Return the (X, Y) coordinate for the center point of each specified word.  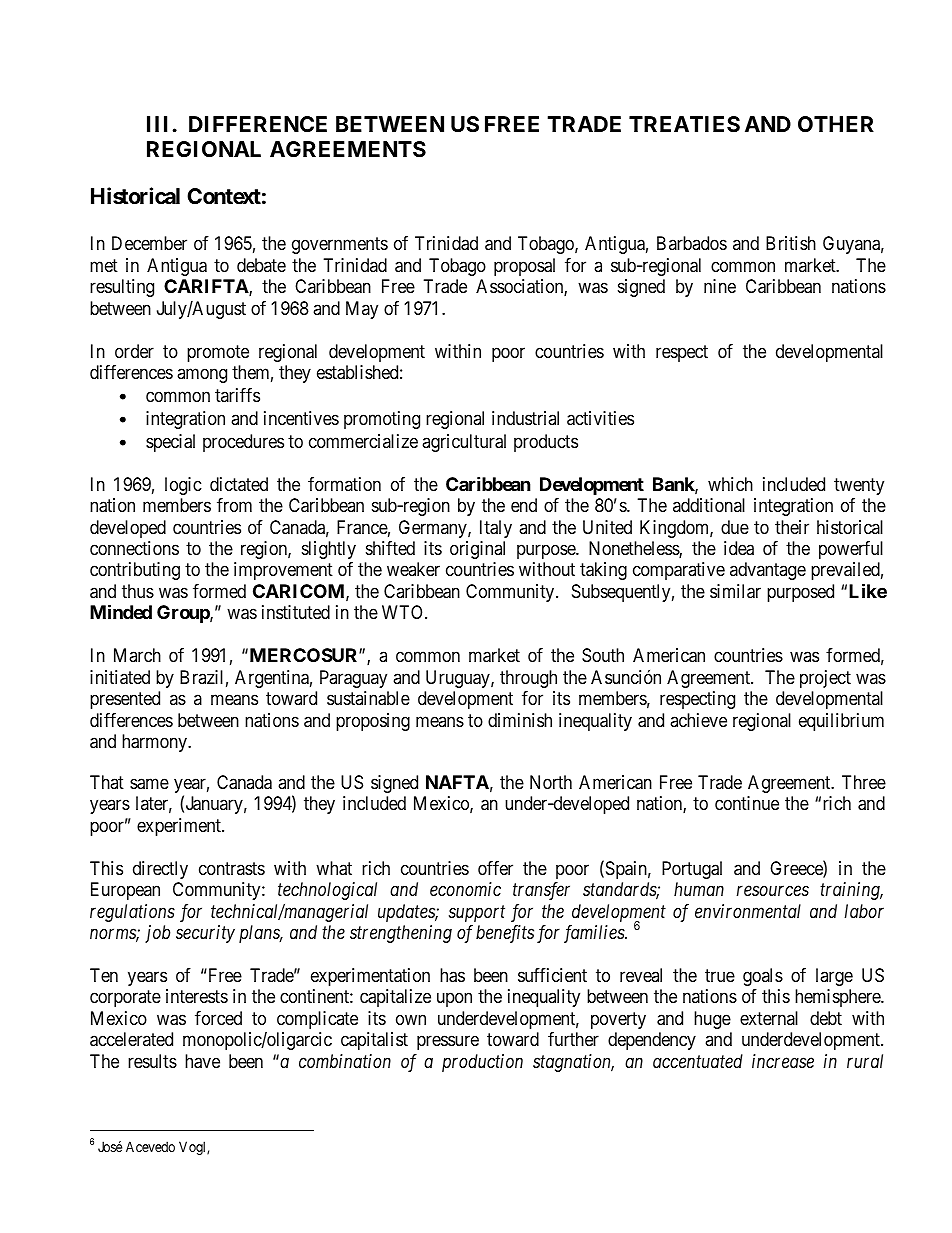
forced (218, 1018)
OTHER (836, 124)
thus (138, 591)
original (477, 550)
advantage (768, 571)
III (157, 124)
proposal (524, 267)
